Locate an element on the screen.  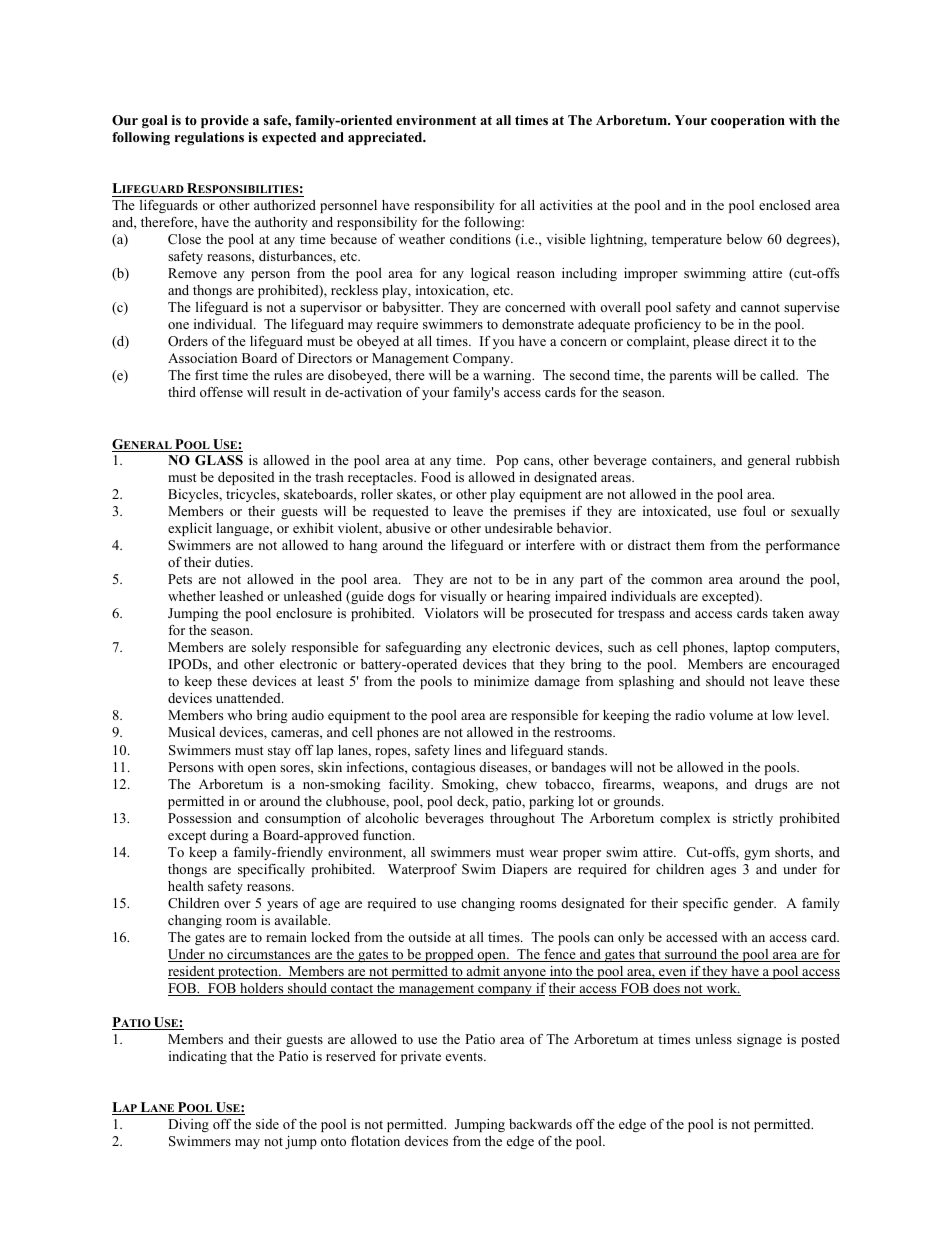
indicating is located at coordinates (198, 1057).
